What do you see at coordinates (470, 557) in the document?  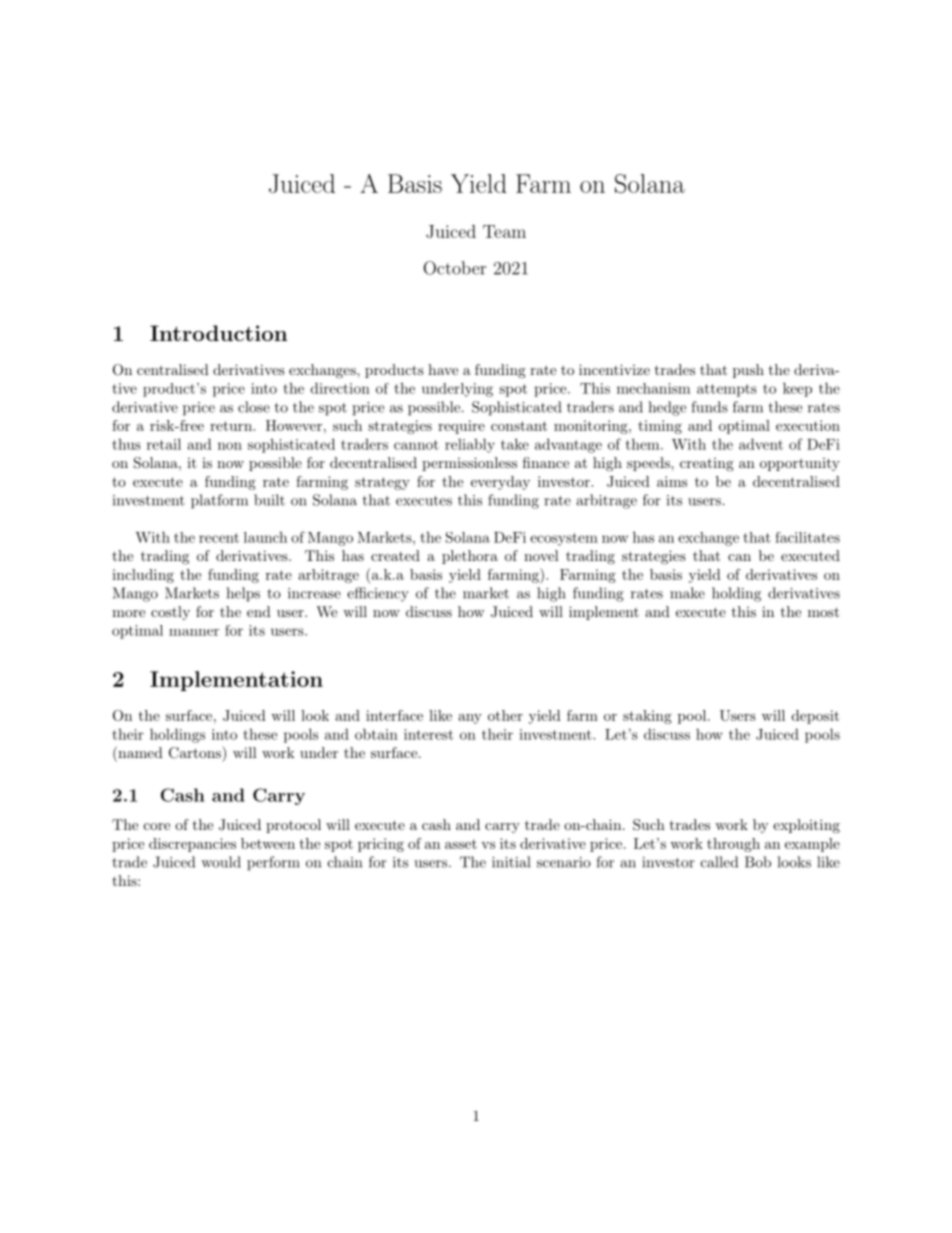 I see `plethora` at bounding box center [470, 557].
